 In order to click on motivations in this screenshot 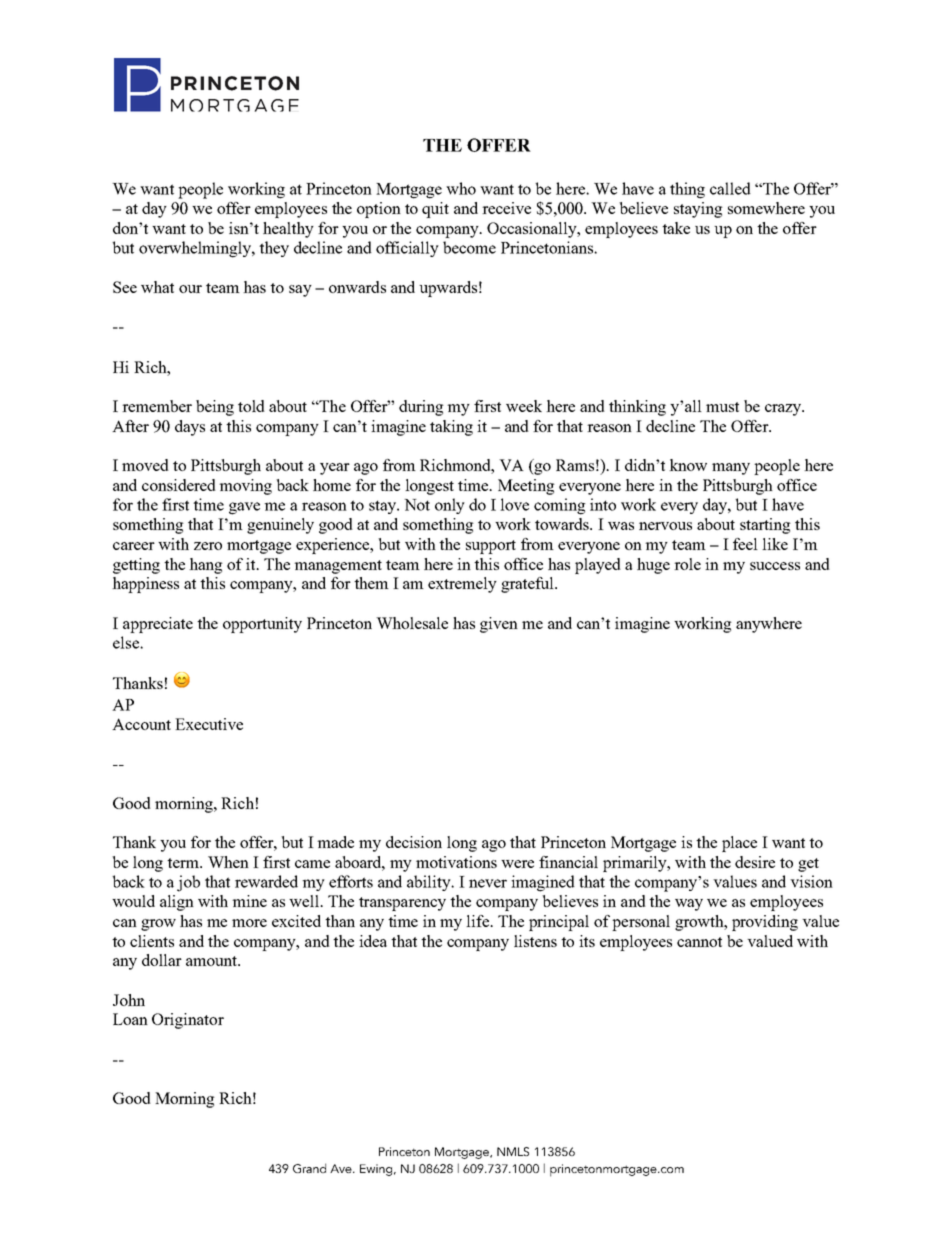, I will do `click(456, 862)`.
